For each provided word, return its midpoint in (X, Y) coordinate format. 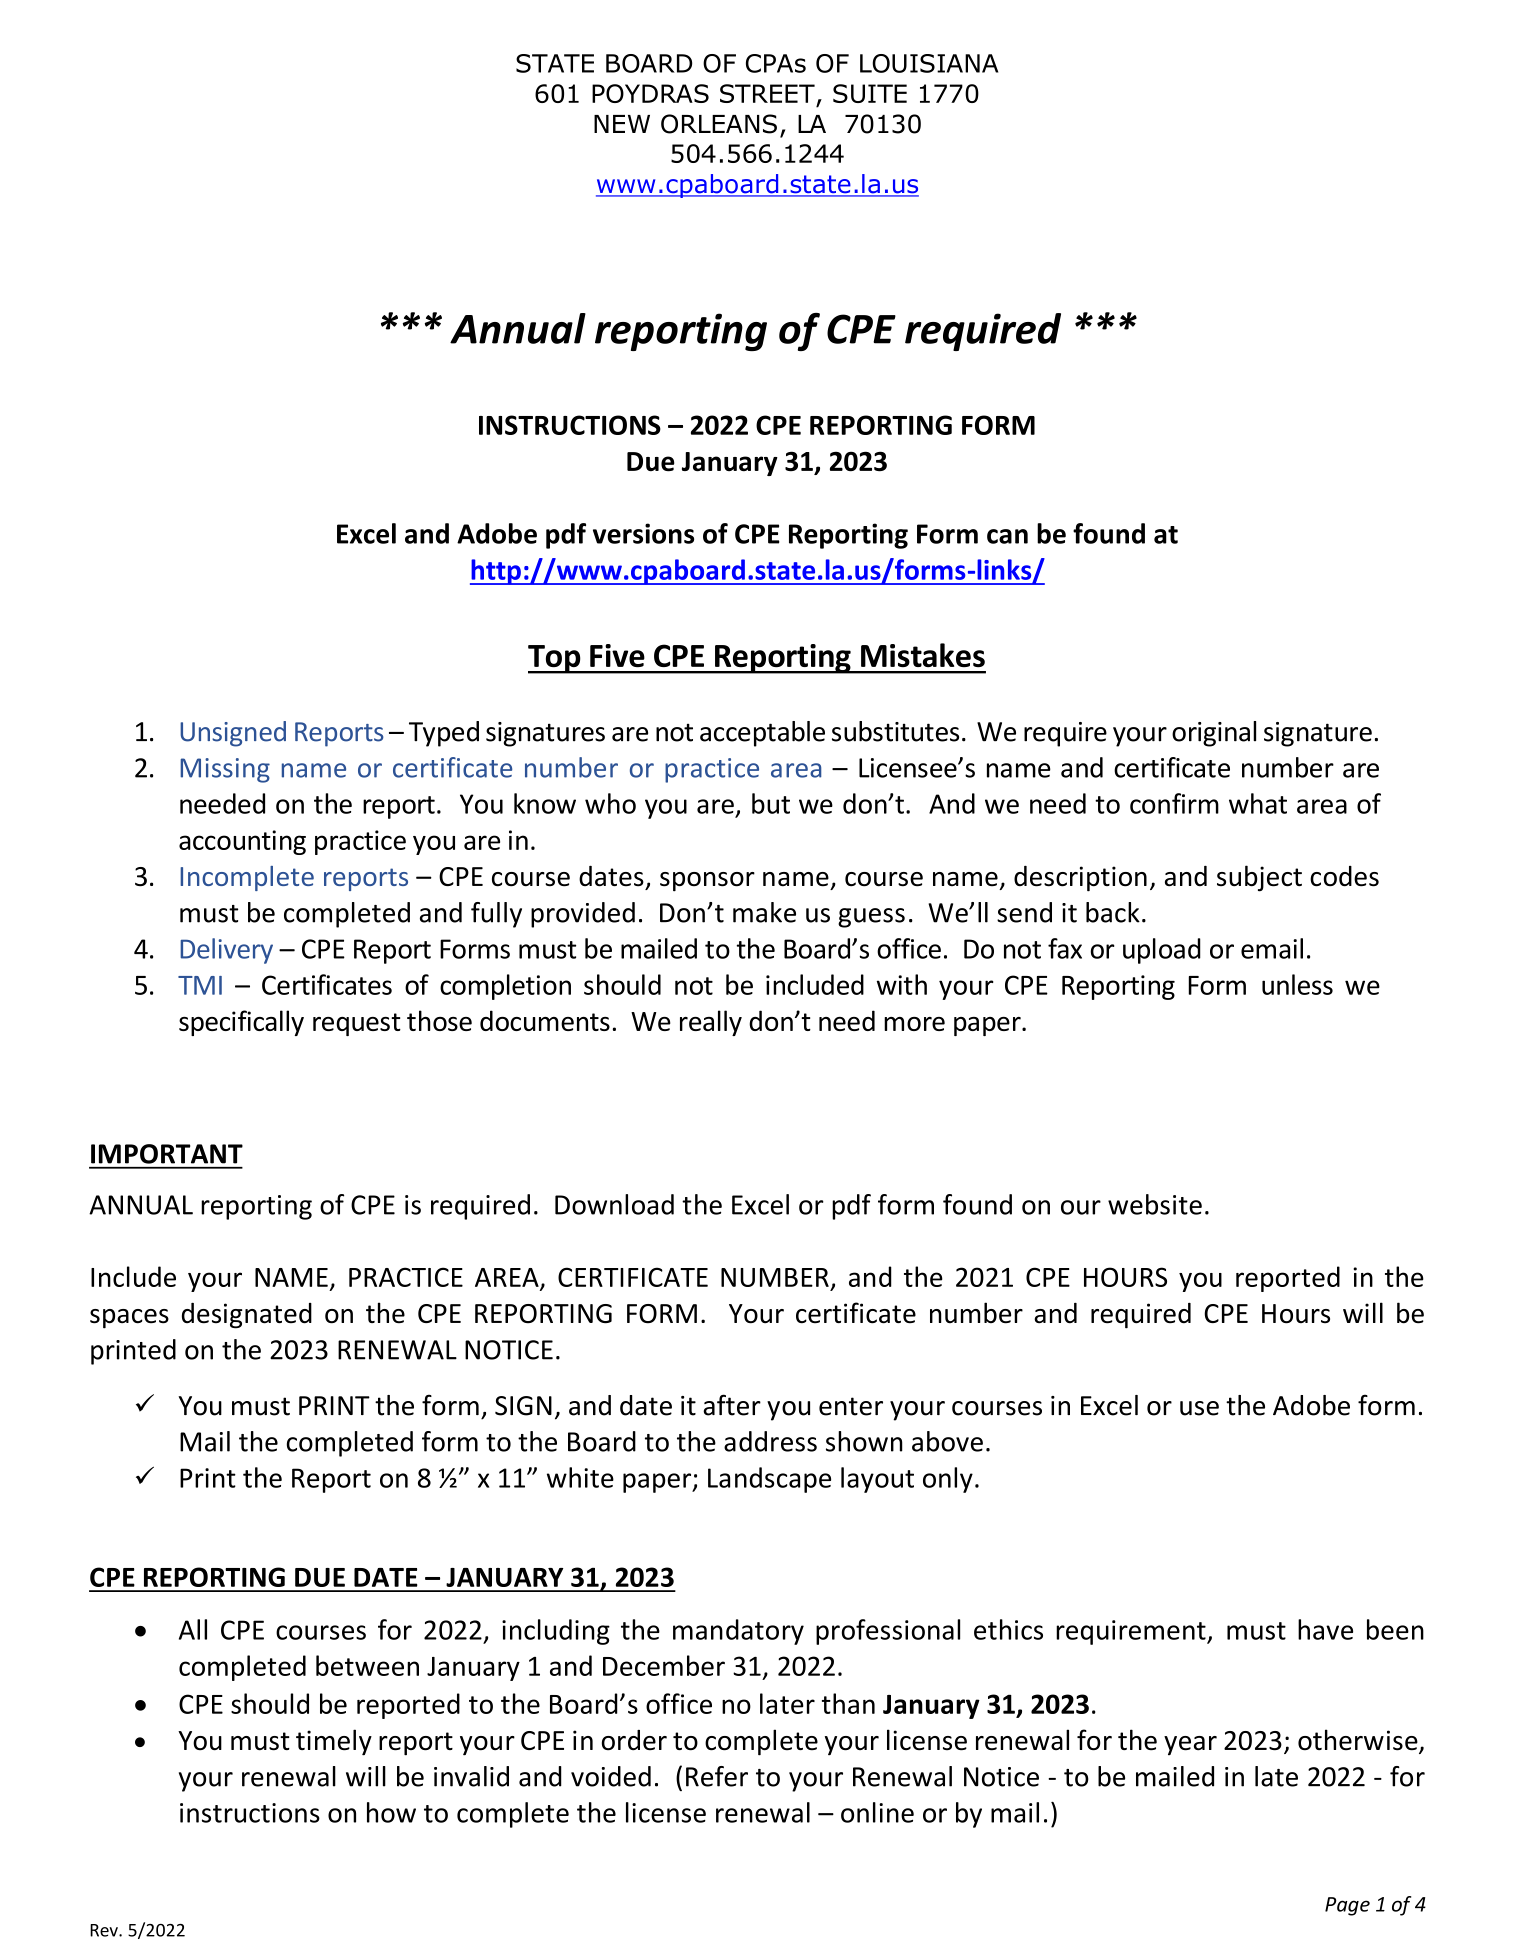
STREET (767, 93)
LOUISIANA (929, 63)
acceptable (762, 734)
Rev (105, 1930)
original (1214, 734)
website (1155, 1204)
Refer (717, 1776)
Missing (225, 770)
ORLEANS (719, 124)
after (732, 1405)
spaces (129, 1319)
